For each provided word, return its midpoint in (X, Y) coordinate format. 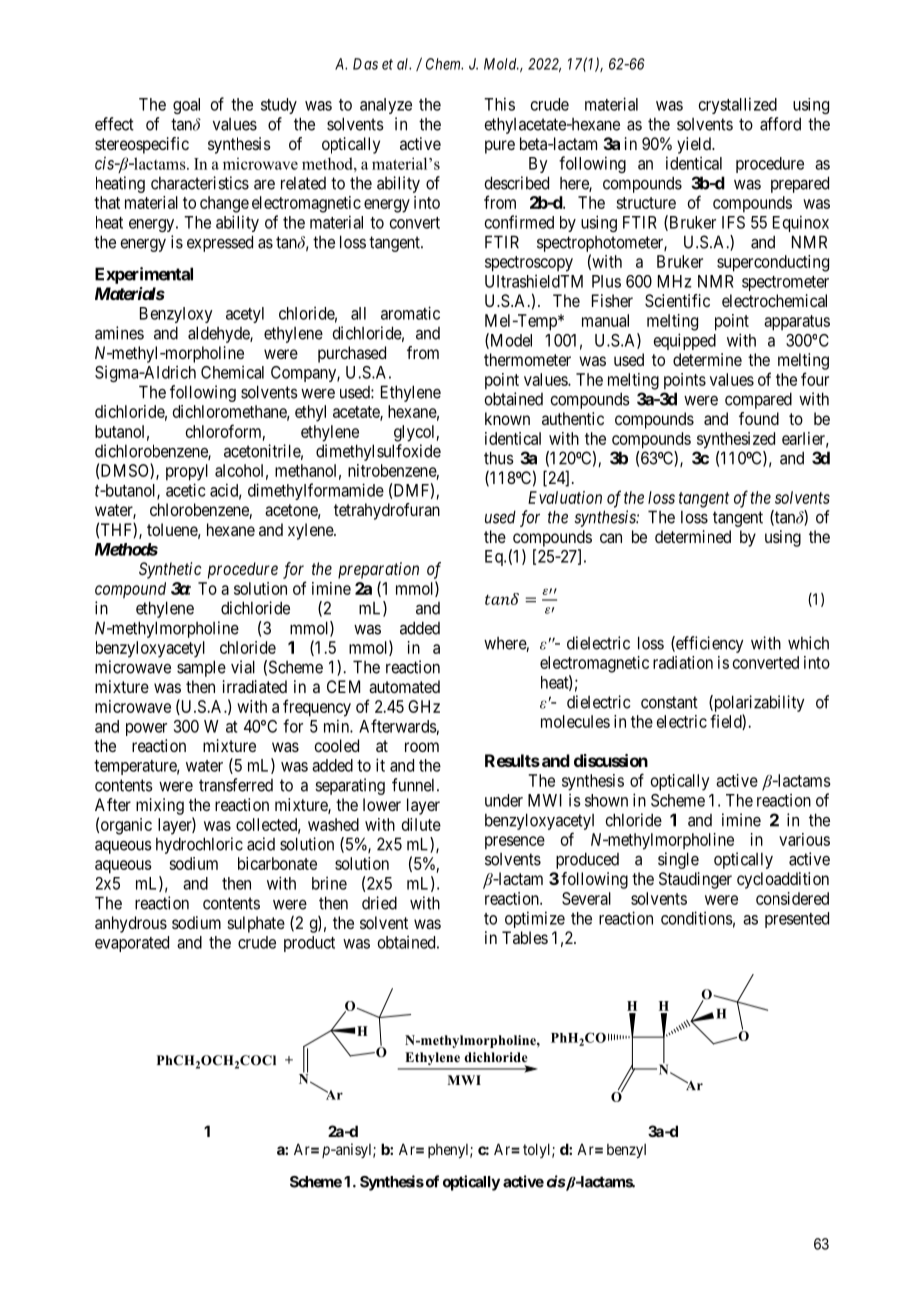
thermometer (527, 359)
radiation (683, 662)
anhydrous (131, 924)
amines (119, 333)
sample (201, 668)
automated (404, 686)
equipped (685, 341)
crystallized (738, 105)
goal (186, 106)
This (499, 104)
